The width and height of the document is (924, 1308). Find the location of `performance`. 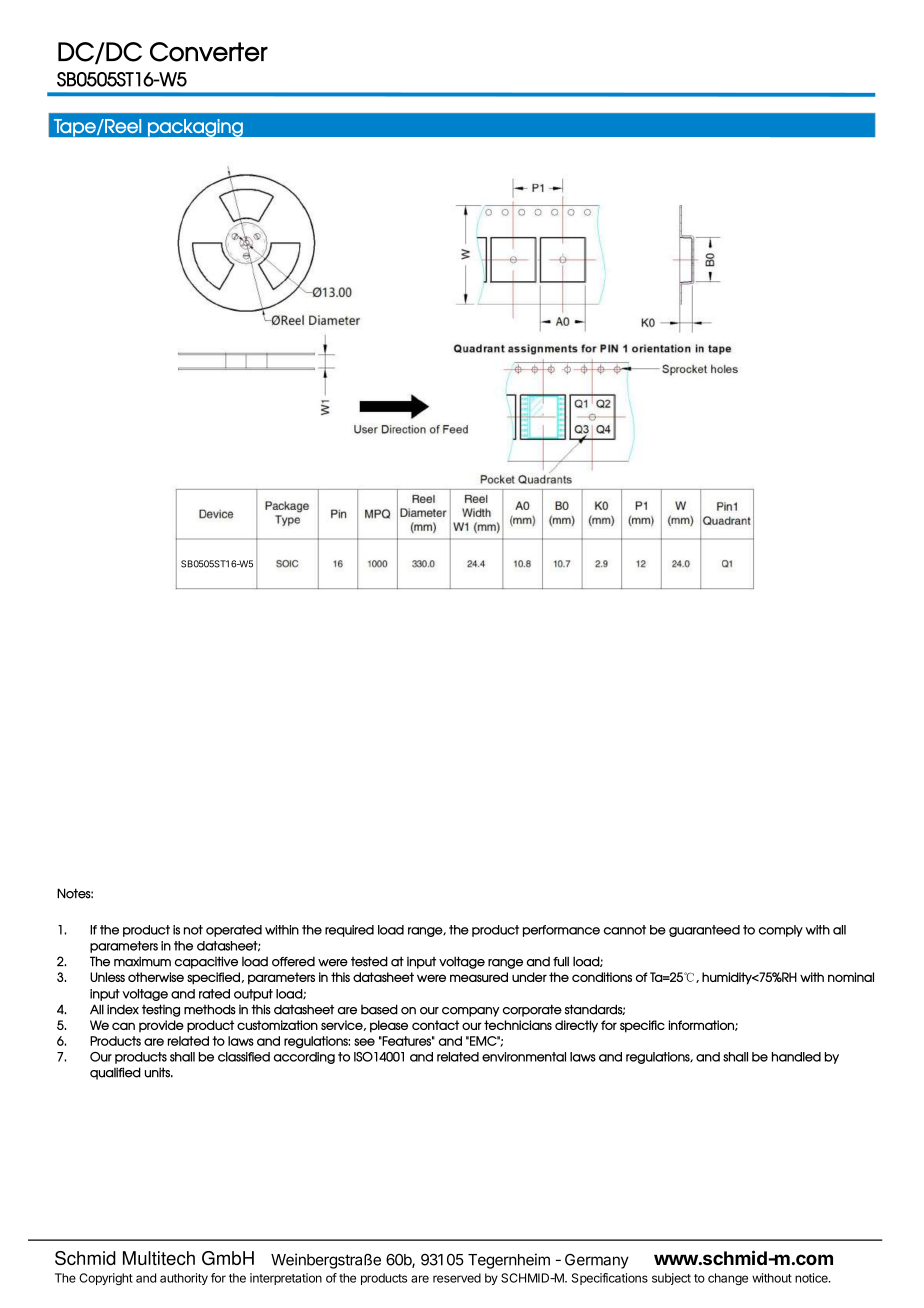

performance is located at coordinates (561, 931).
